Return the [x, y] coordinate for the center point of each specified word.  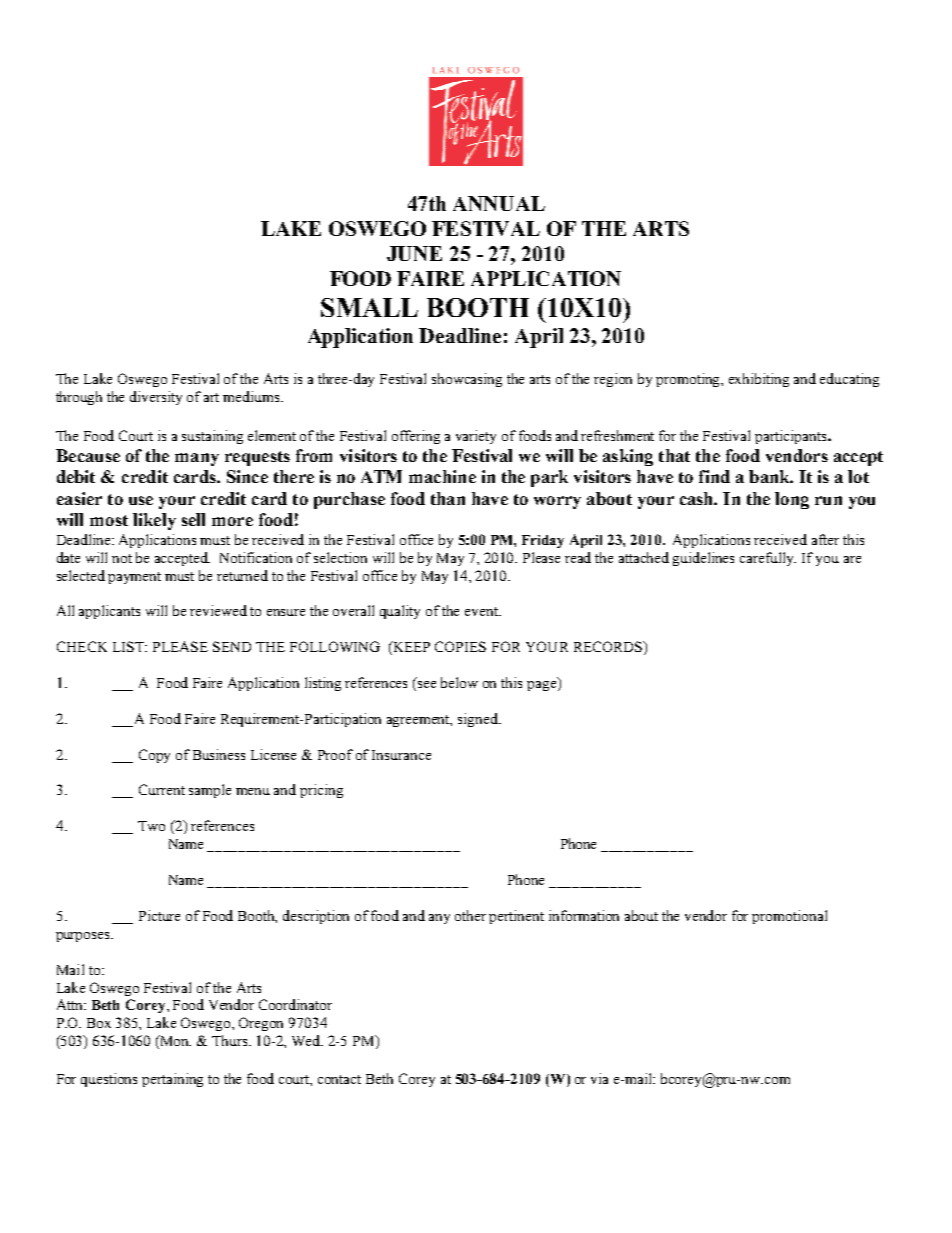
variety [476, 437]
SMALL [369, 307]
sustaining [212, 437]
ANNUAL [499, 203]
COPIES [460, 646]
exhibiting [759, 380]
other [470, 915]
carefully [768, 559]
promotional [789, 917]
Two [151, 826]
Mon [174, 1042]
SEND [232, 646]
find [714, 476]
